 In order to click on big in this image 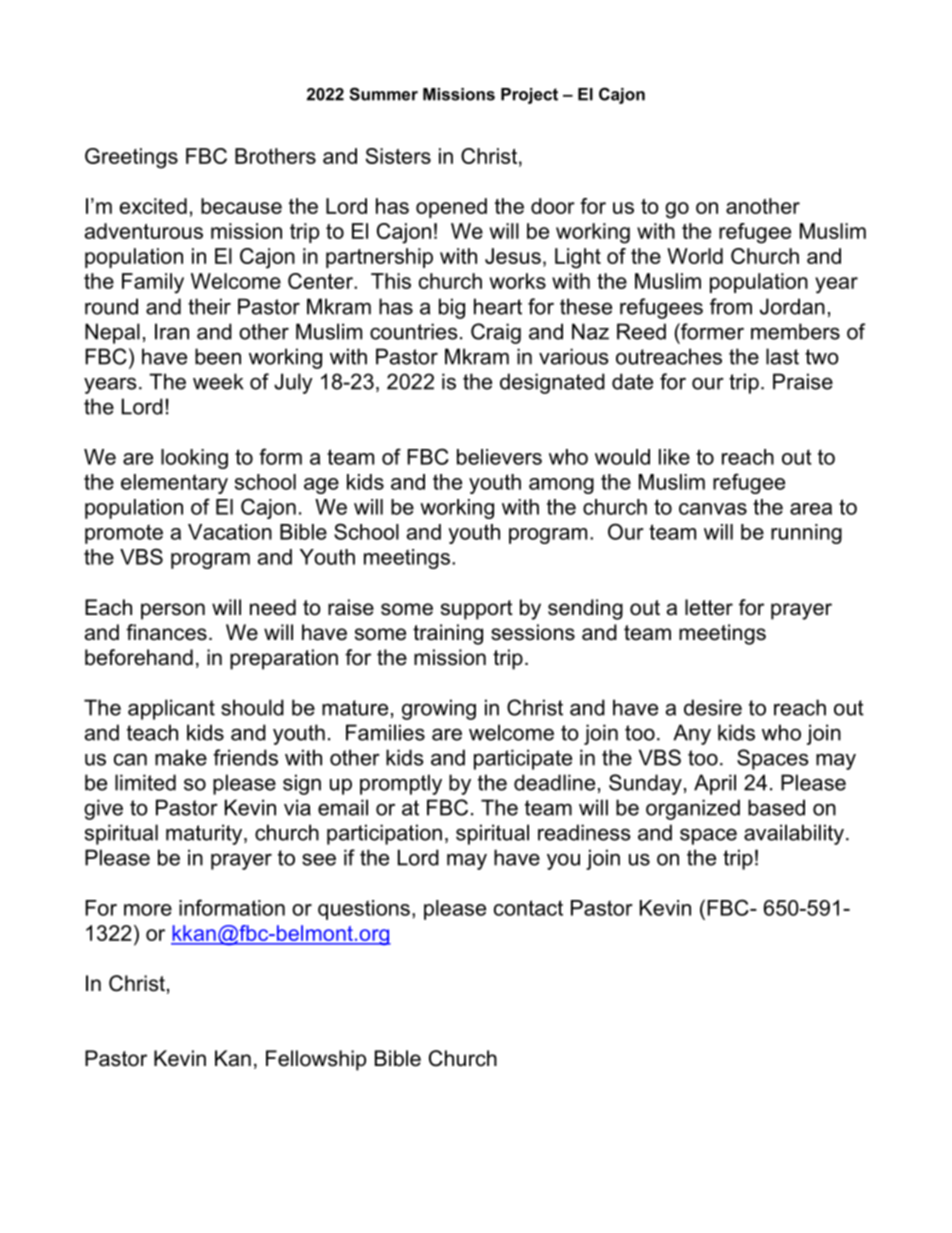, I will do `click(452, 308)`.
